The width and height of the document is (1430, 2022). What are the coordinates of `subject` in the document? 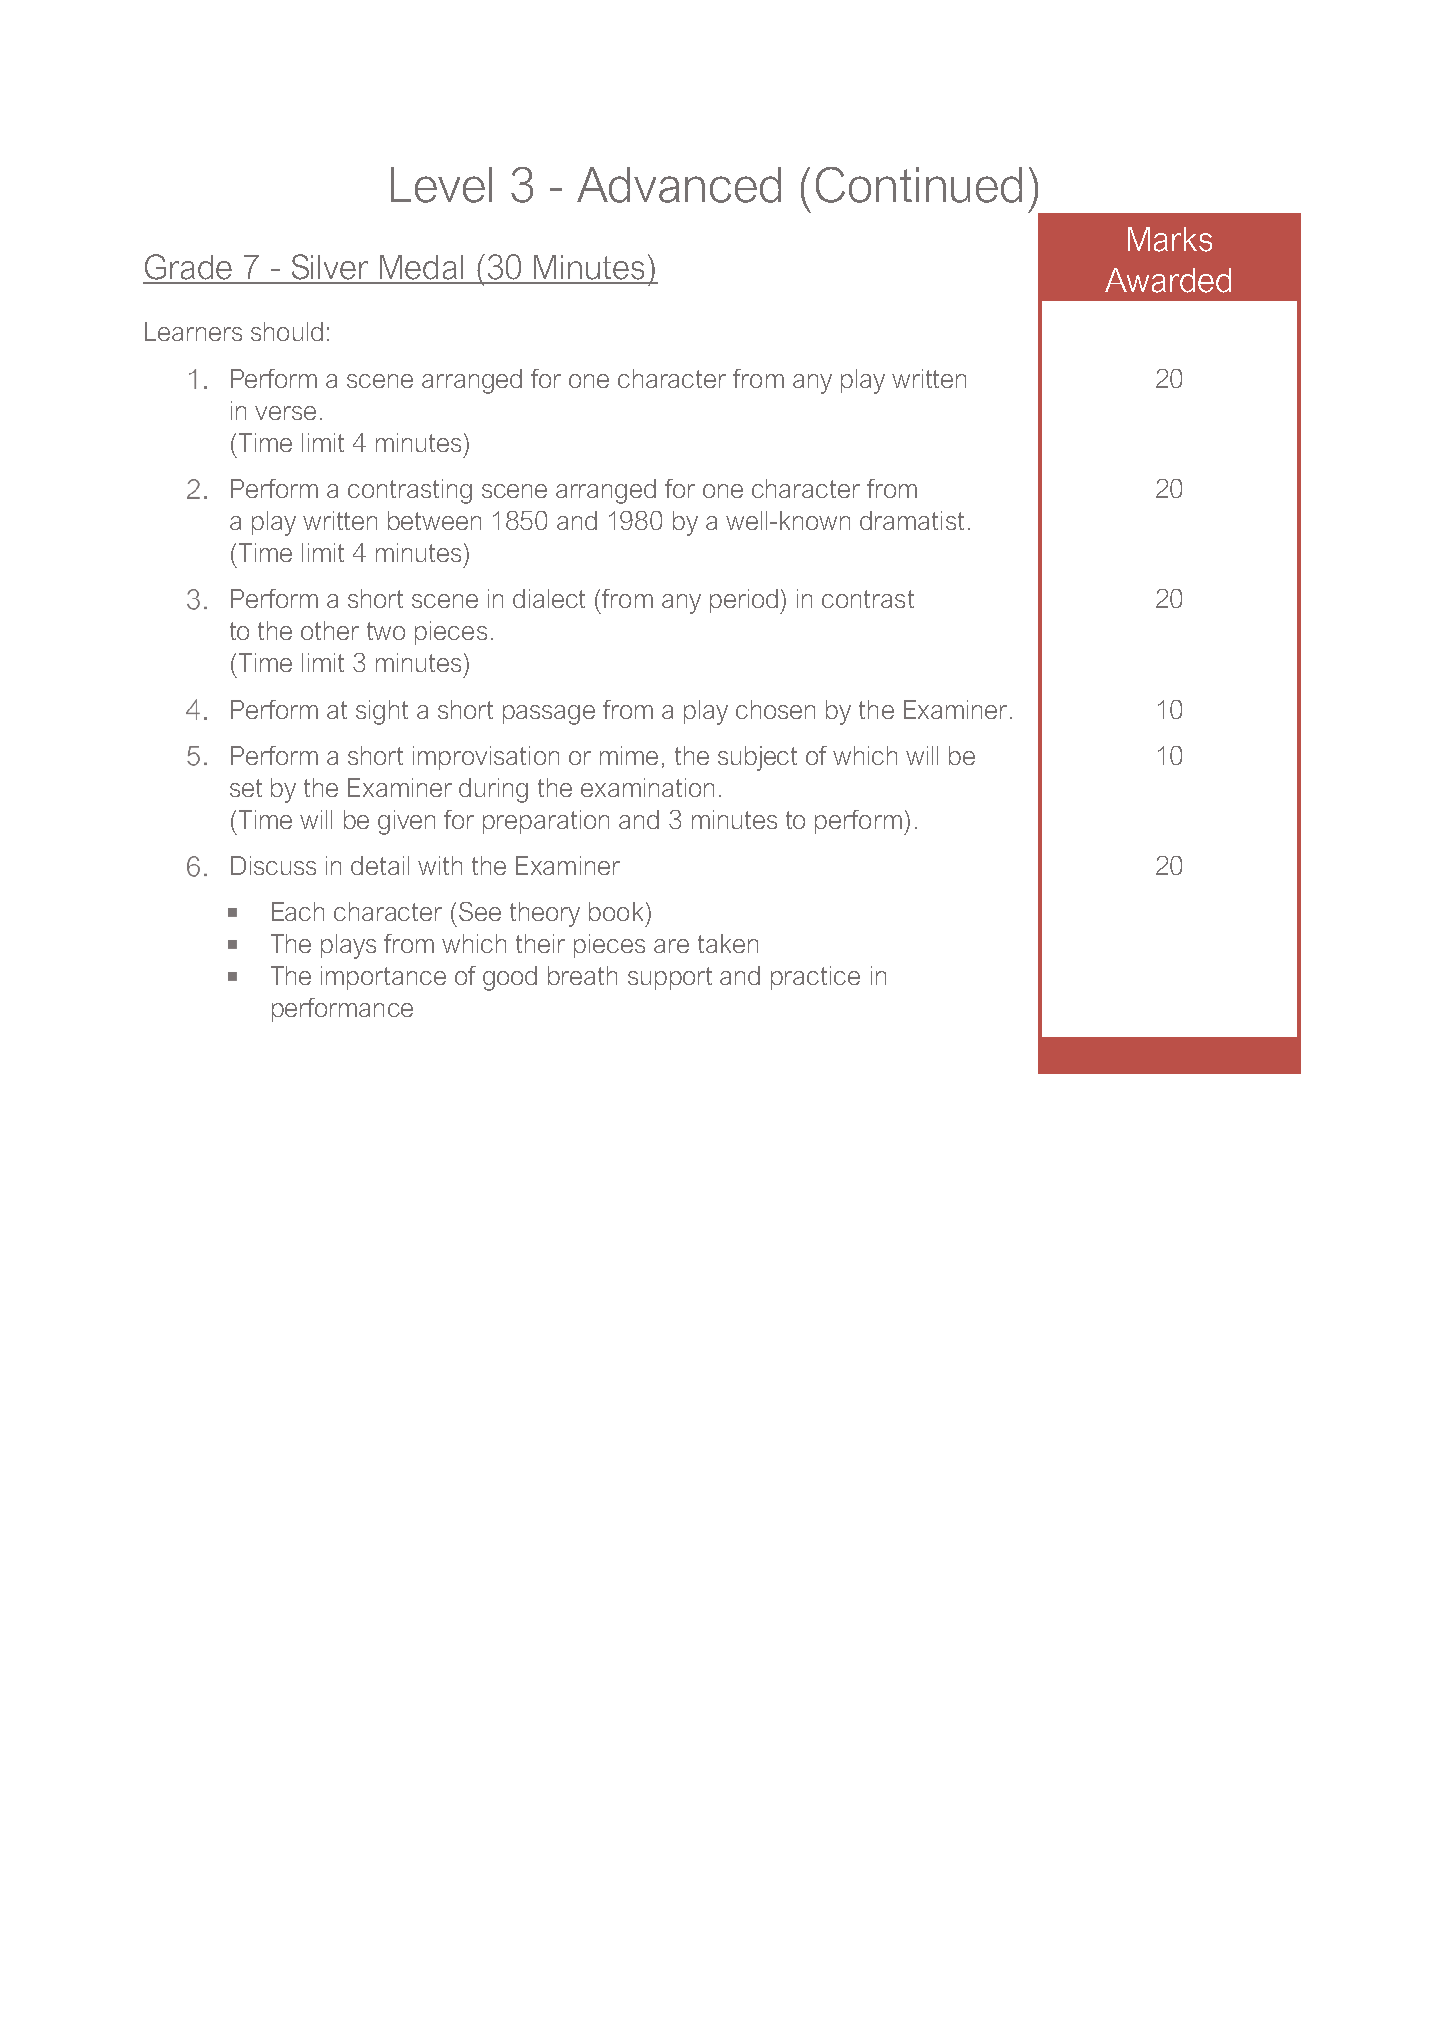 It's located at (757, 758).
